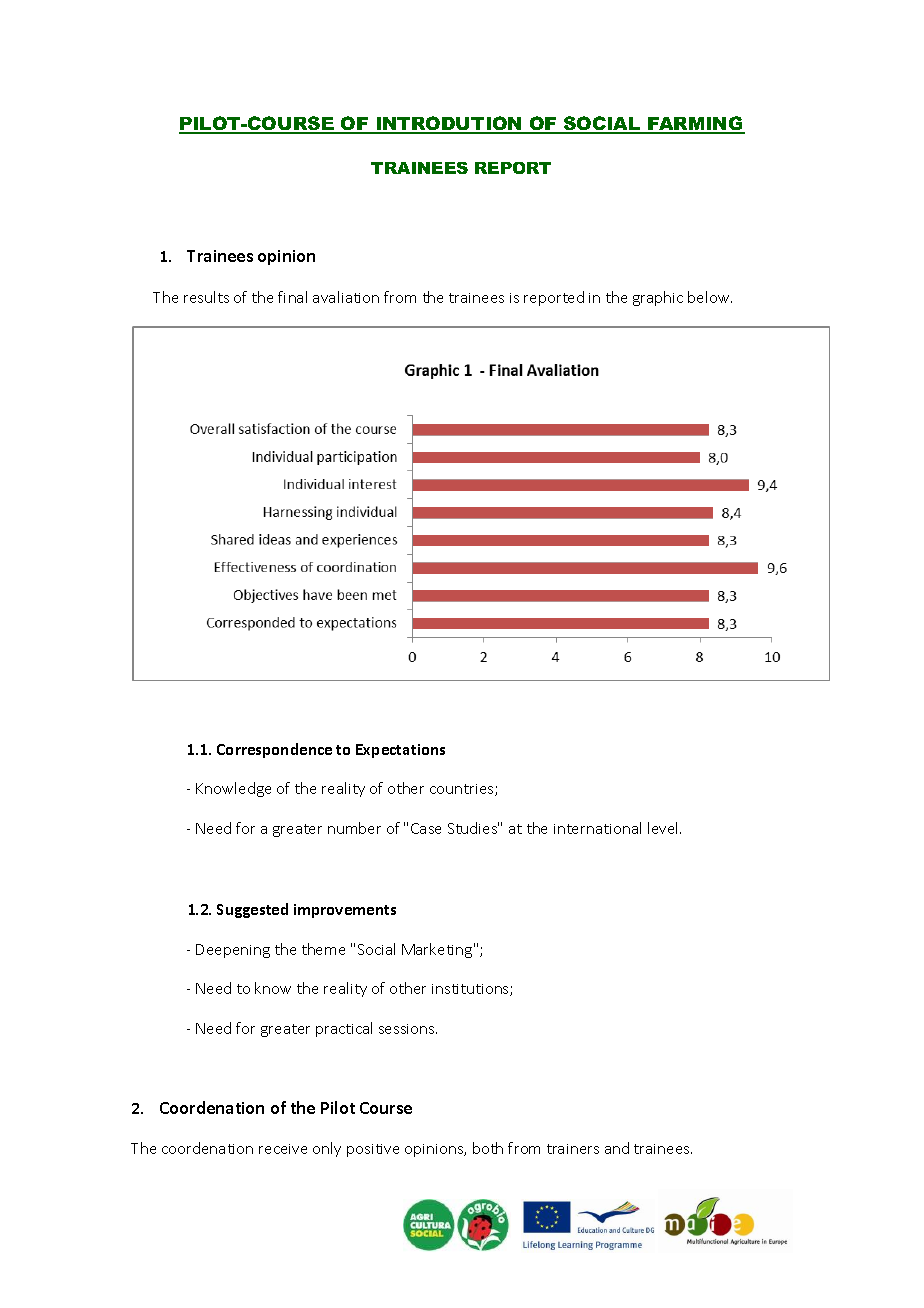  Describe the element at coordinates (283, 1149) in the page. I see `receive` at that location.
